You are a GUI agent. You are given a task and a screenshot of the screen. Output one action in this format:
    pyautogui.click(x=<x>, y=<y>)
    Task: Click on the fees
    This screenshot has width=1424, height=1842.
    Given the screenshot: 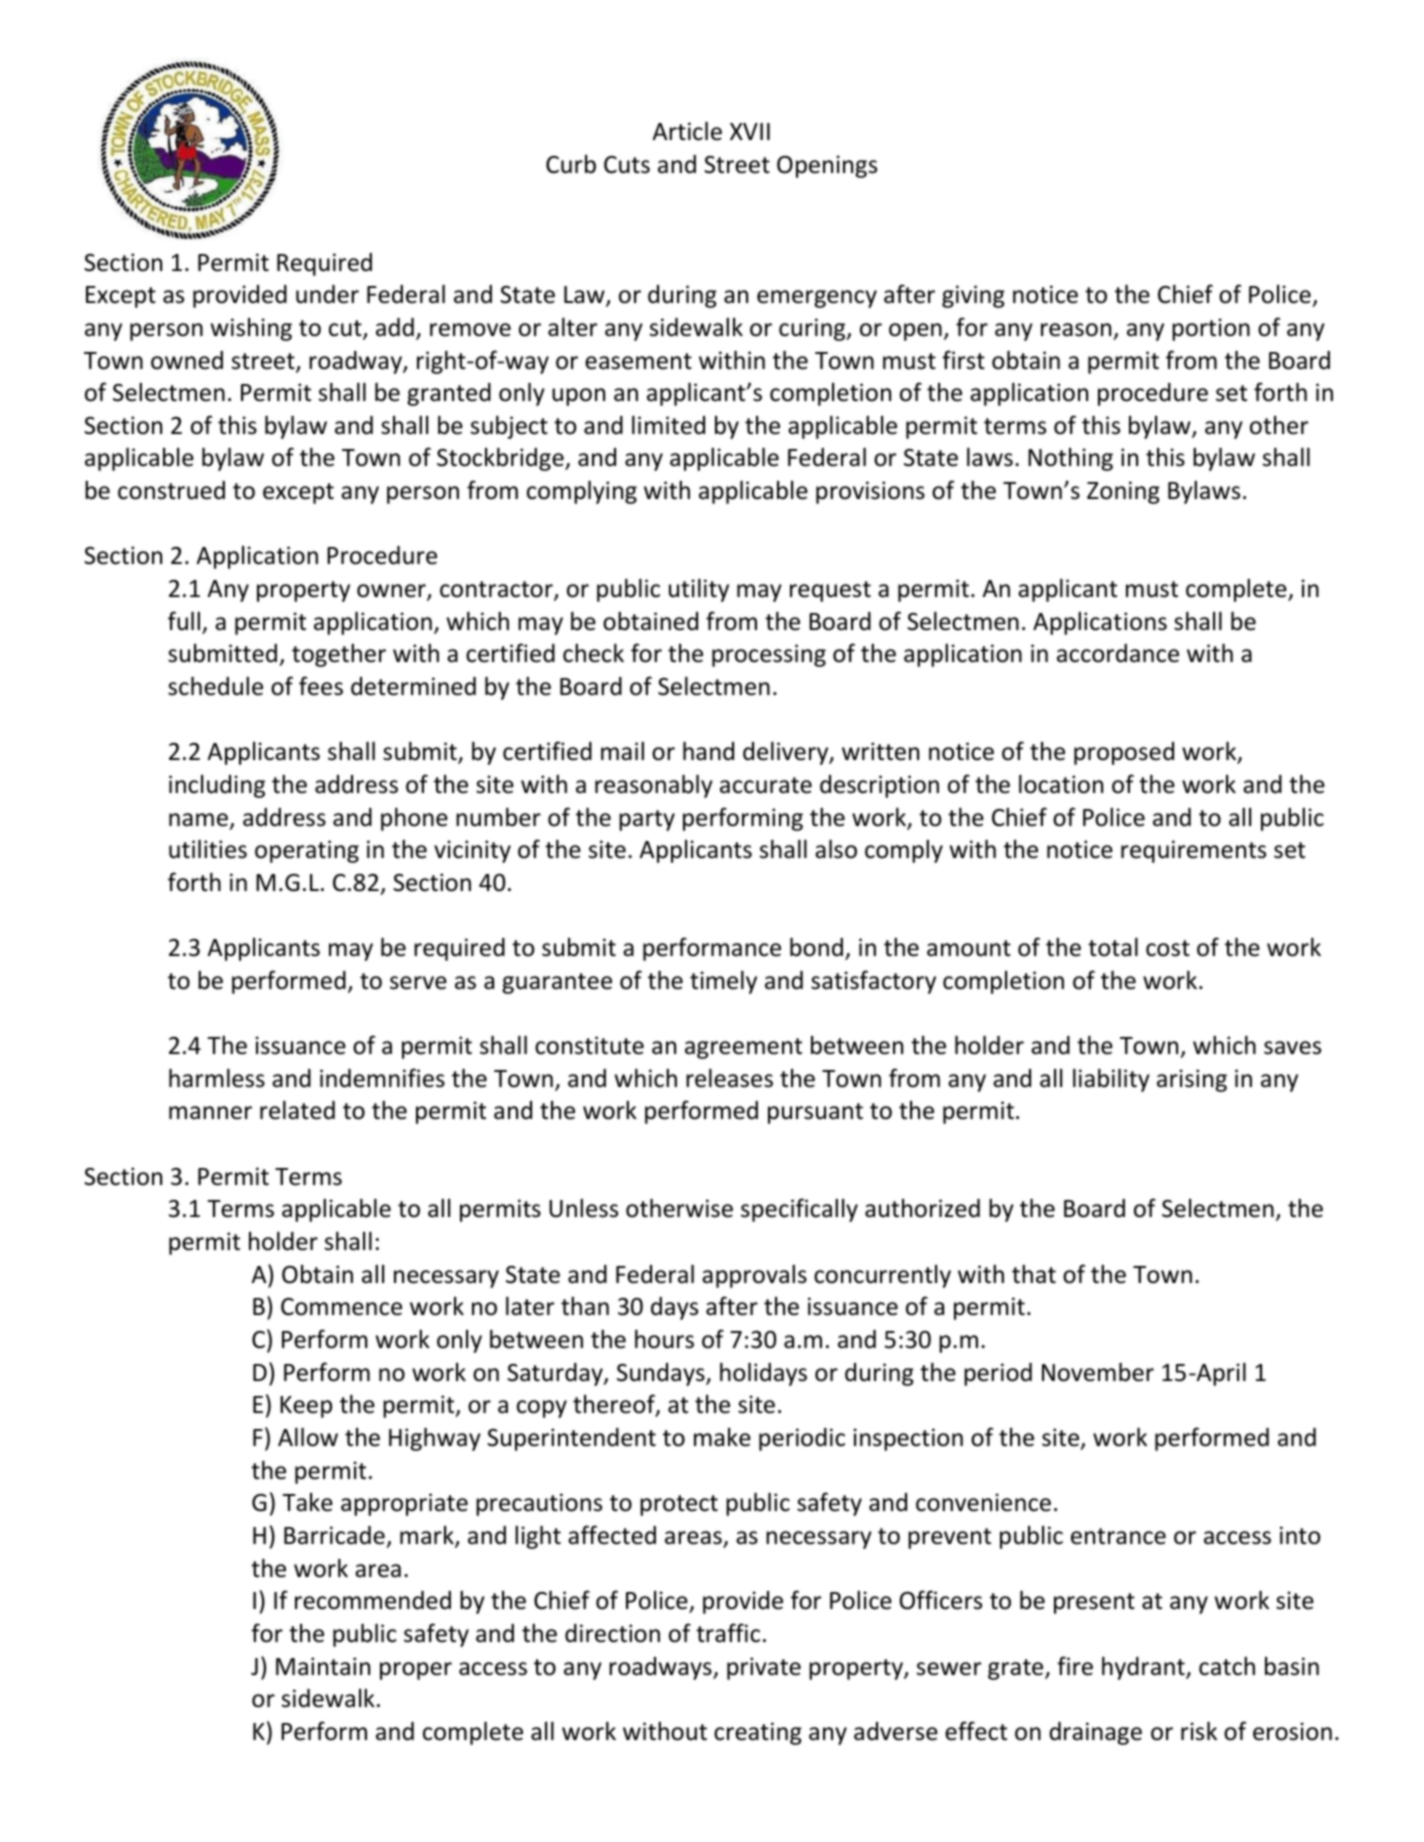 What is the action you would take?
    pyautogui.click(x=321, y=686)
